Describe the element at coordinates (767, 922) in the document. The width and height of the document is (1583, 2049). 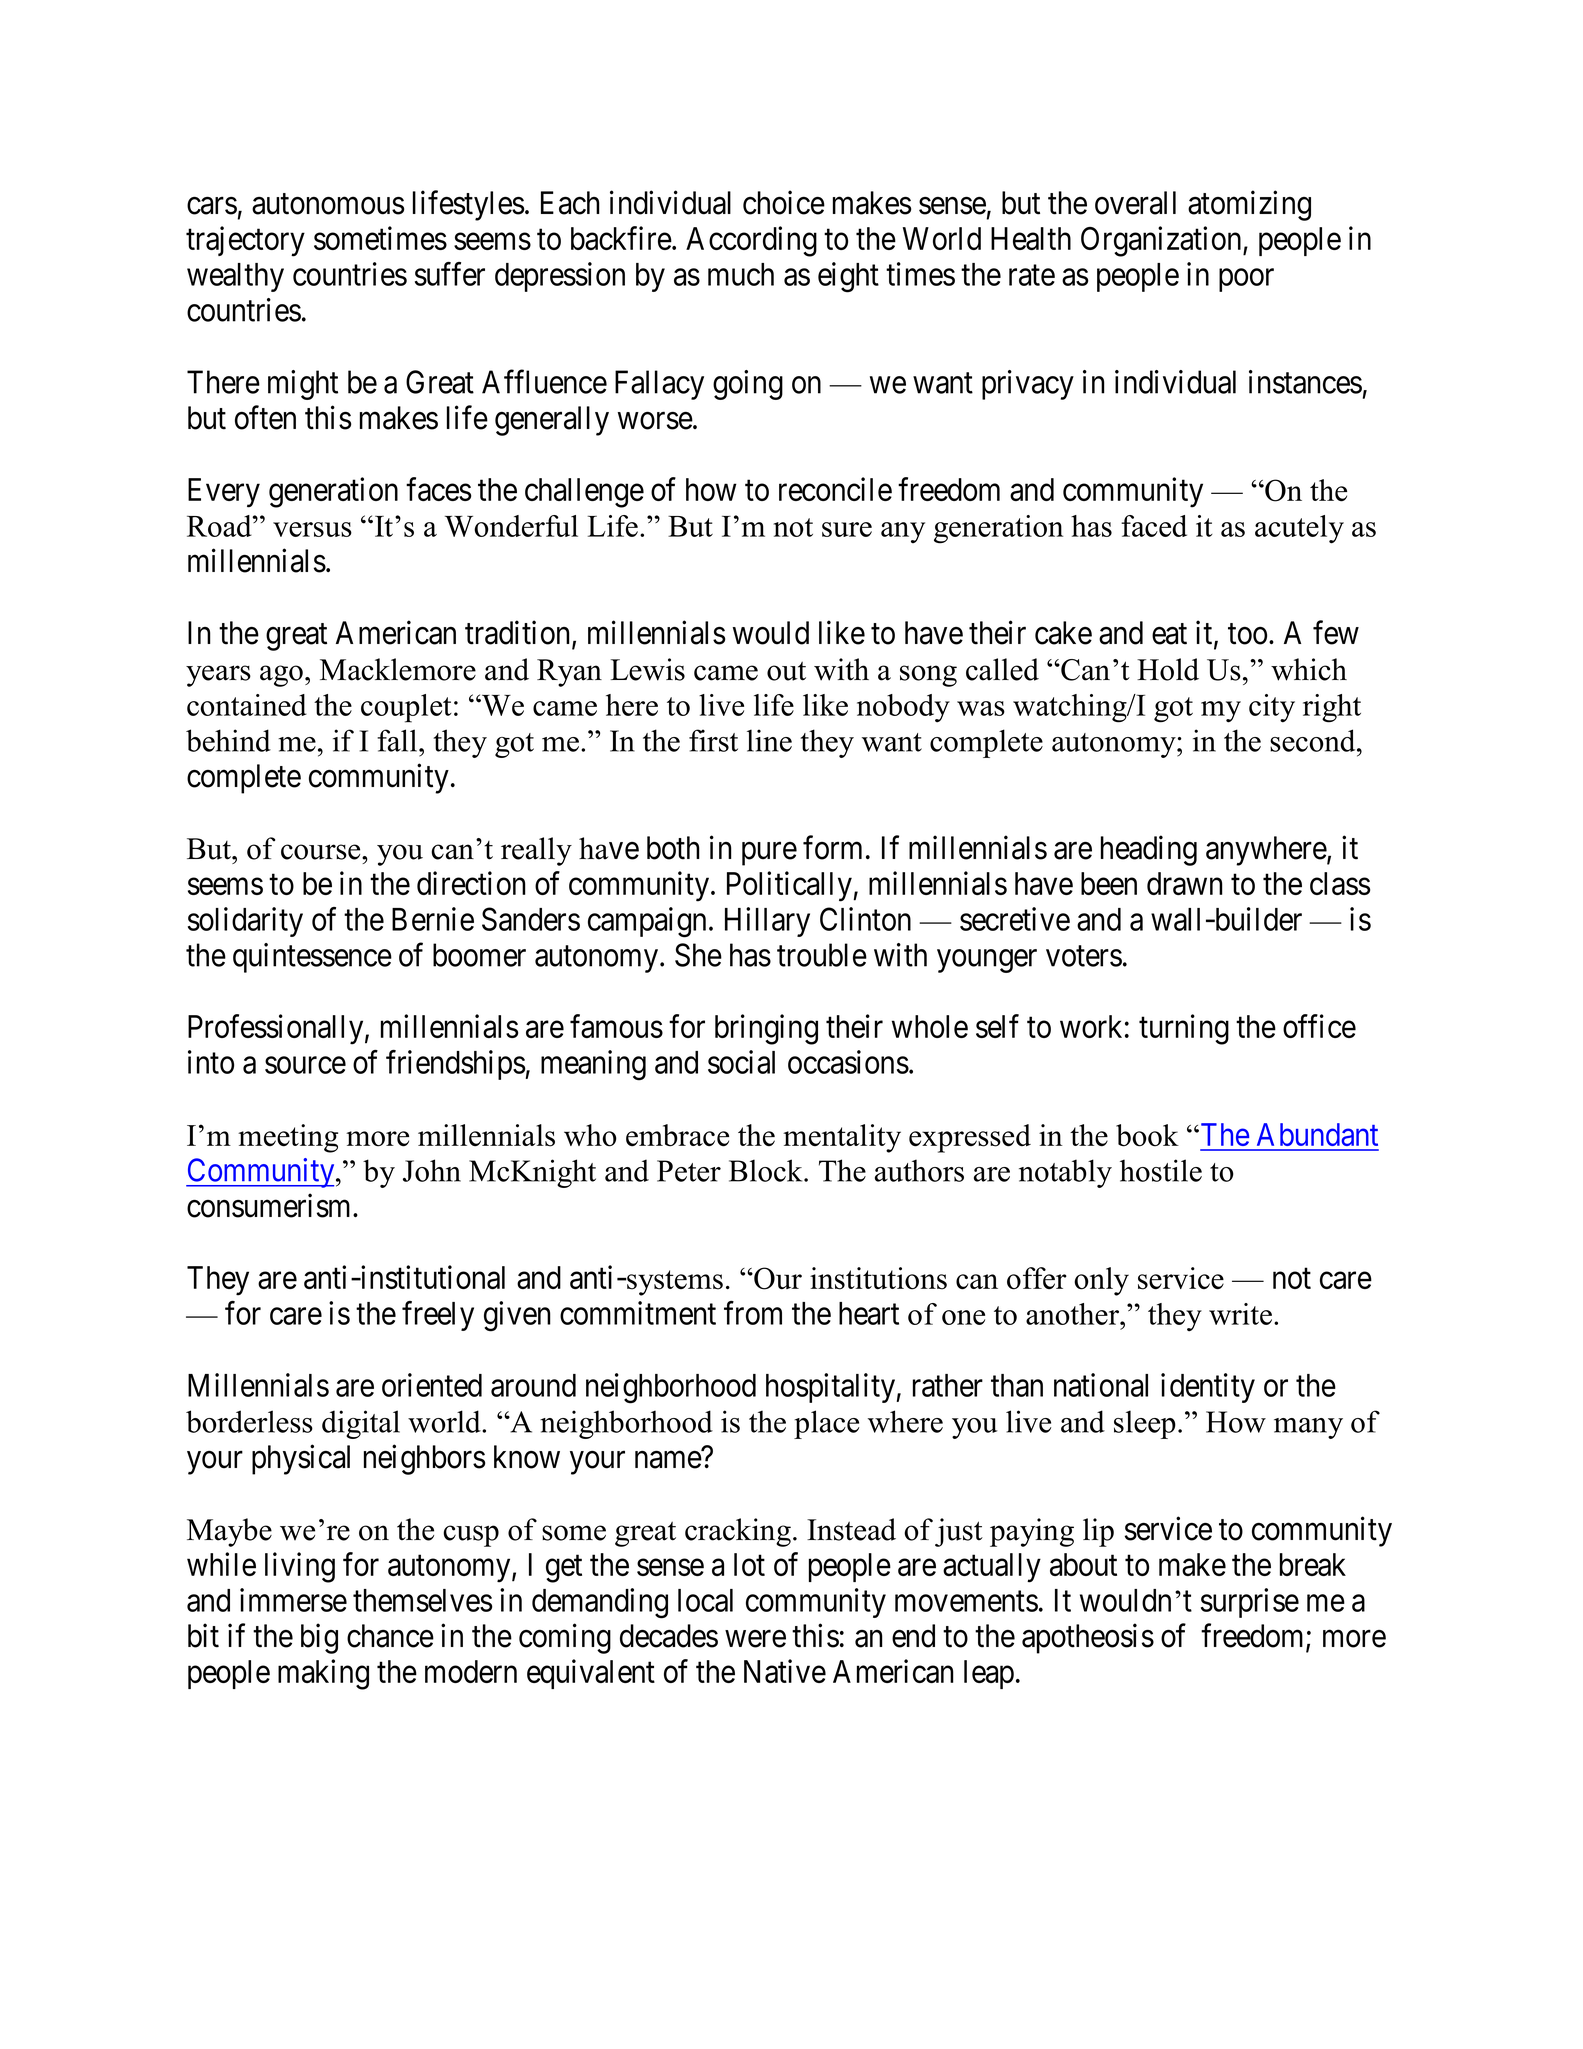
I see `Hillary` at that location.
